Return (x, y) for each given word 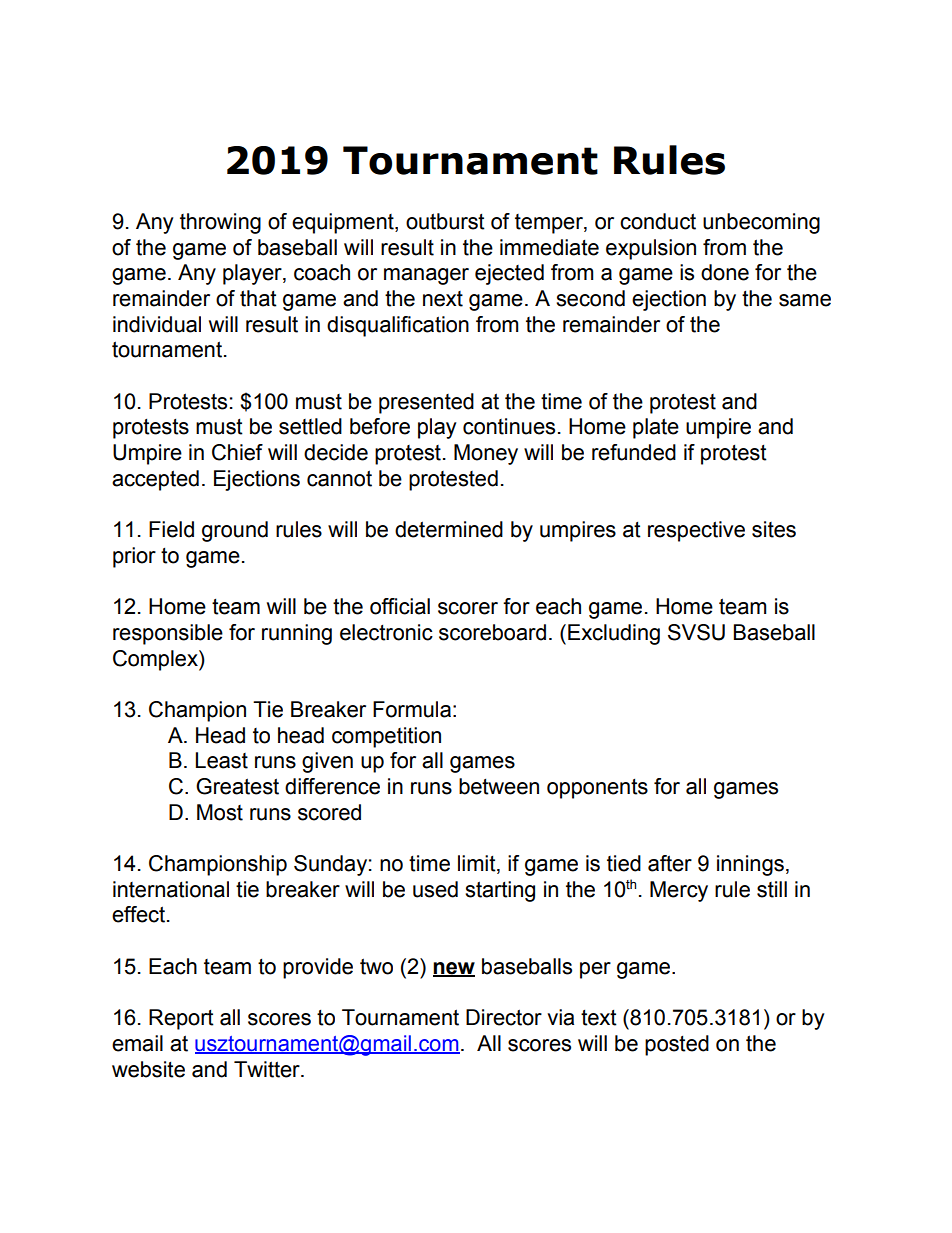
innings (750, 865)
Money (486, 454)
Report (181, 1019)
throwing (220, 223)
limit (478, 864)
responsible (168, 634)
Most (220, 812)
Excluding (614, 634)
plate (656, 428)
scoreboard (492, 632)
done (725, 272)
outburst (445, 221)
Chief (237, 452)
